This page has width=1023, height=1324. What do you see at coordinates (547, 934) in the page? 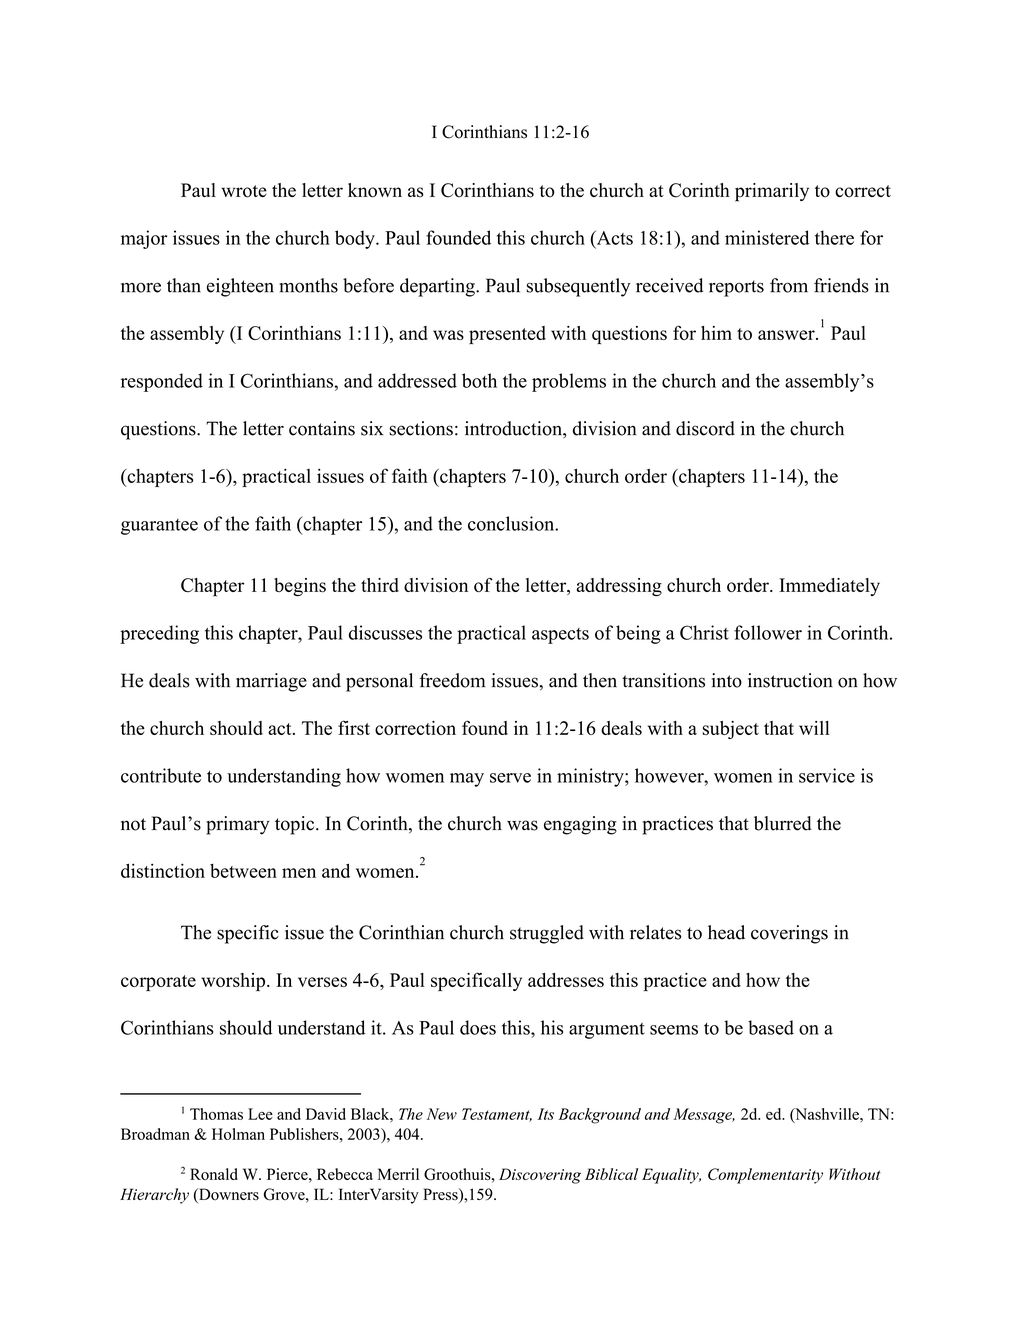
I see `struggled` at bounding box center [547, 934].
